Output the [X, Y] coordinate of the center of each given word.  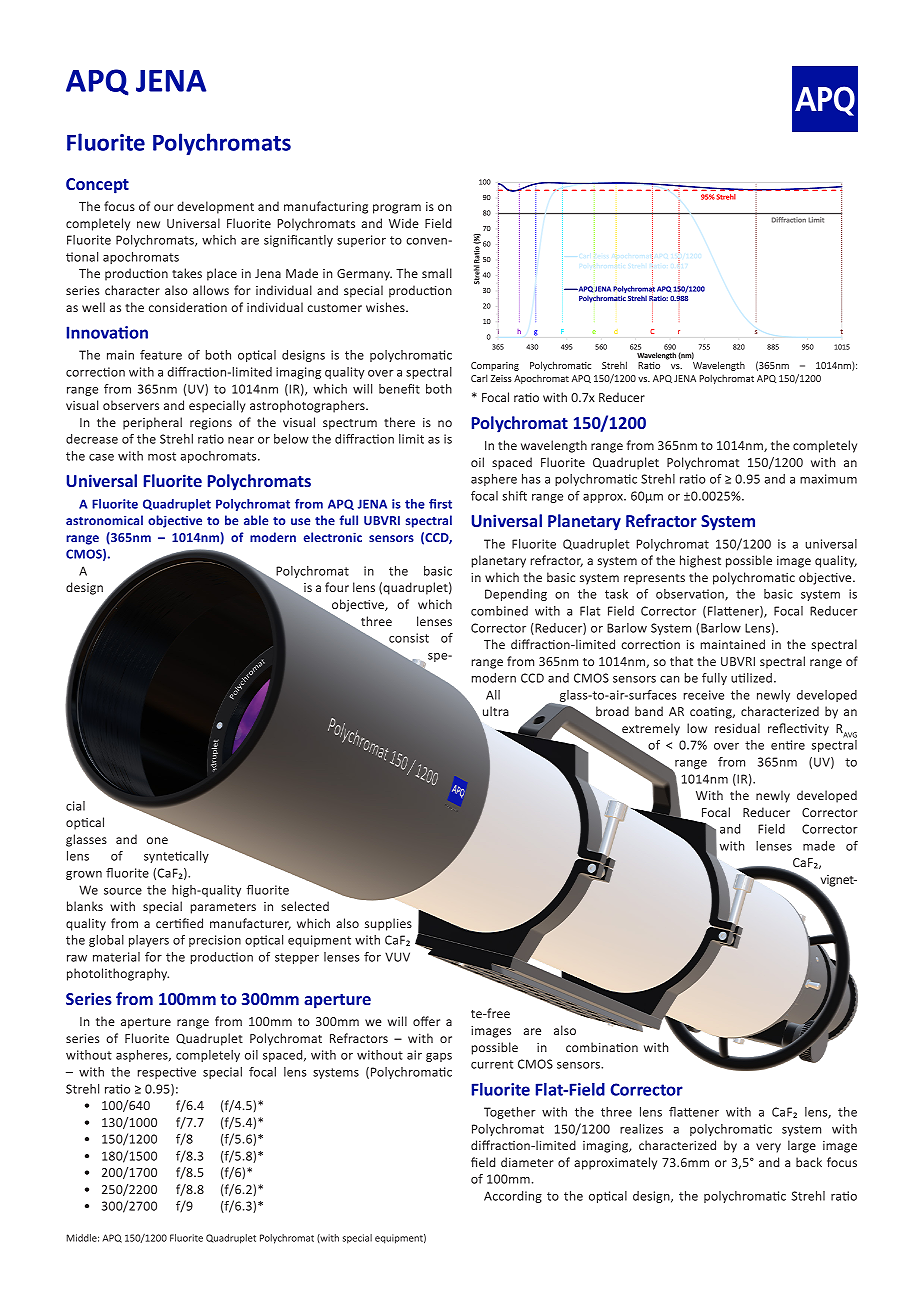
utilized [751, 678]
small [437, 273]
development [215, 207]
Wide [404, 223]
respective [167, 1073]
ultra [496, 711]
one [157, 840]
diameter [527, 1162]
